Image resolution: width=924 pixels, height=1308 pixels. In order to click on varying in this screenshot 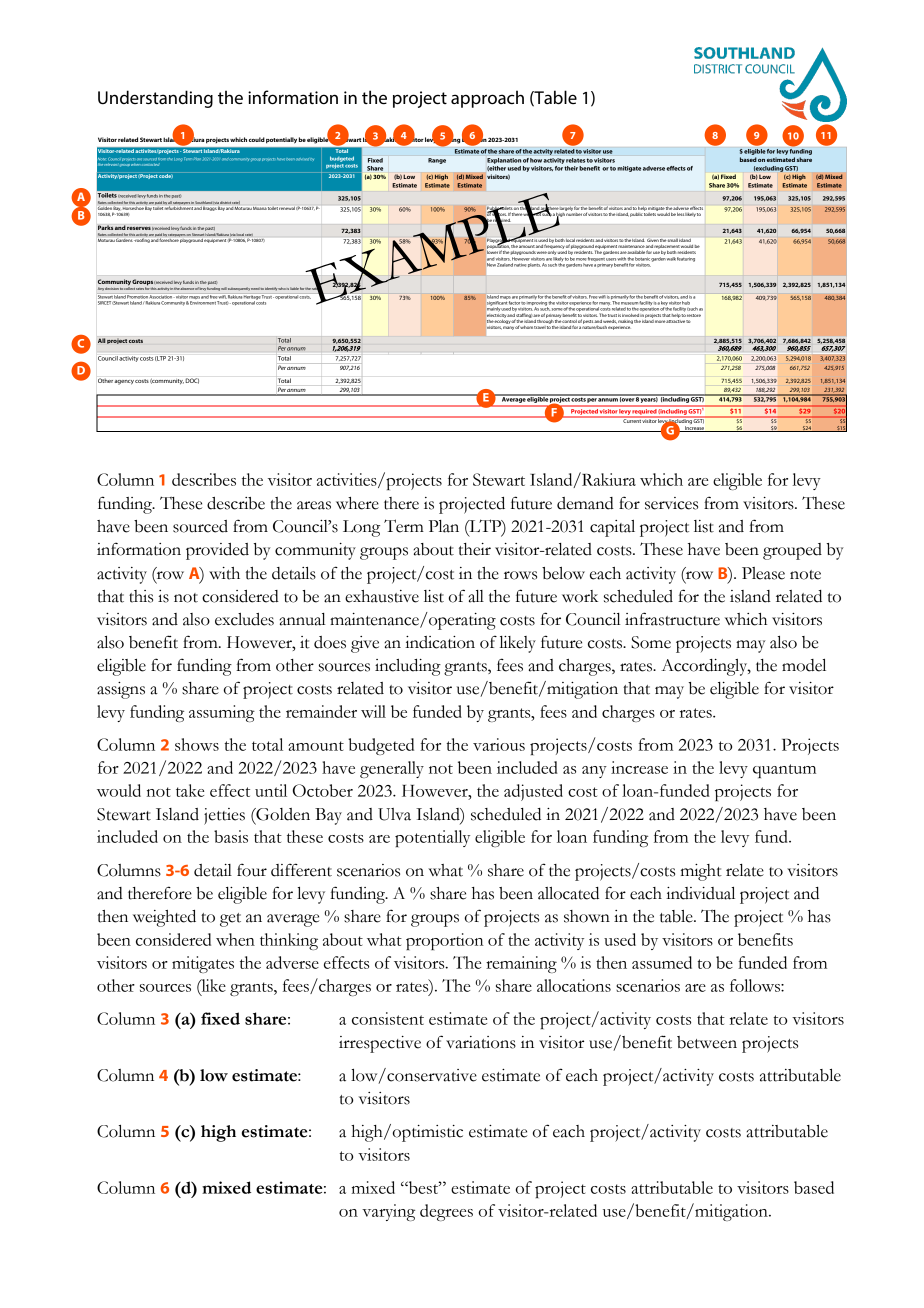, I will do `click(388, 1212)`.
